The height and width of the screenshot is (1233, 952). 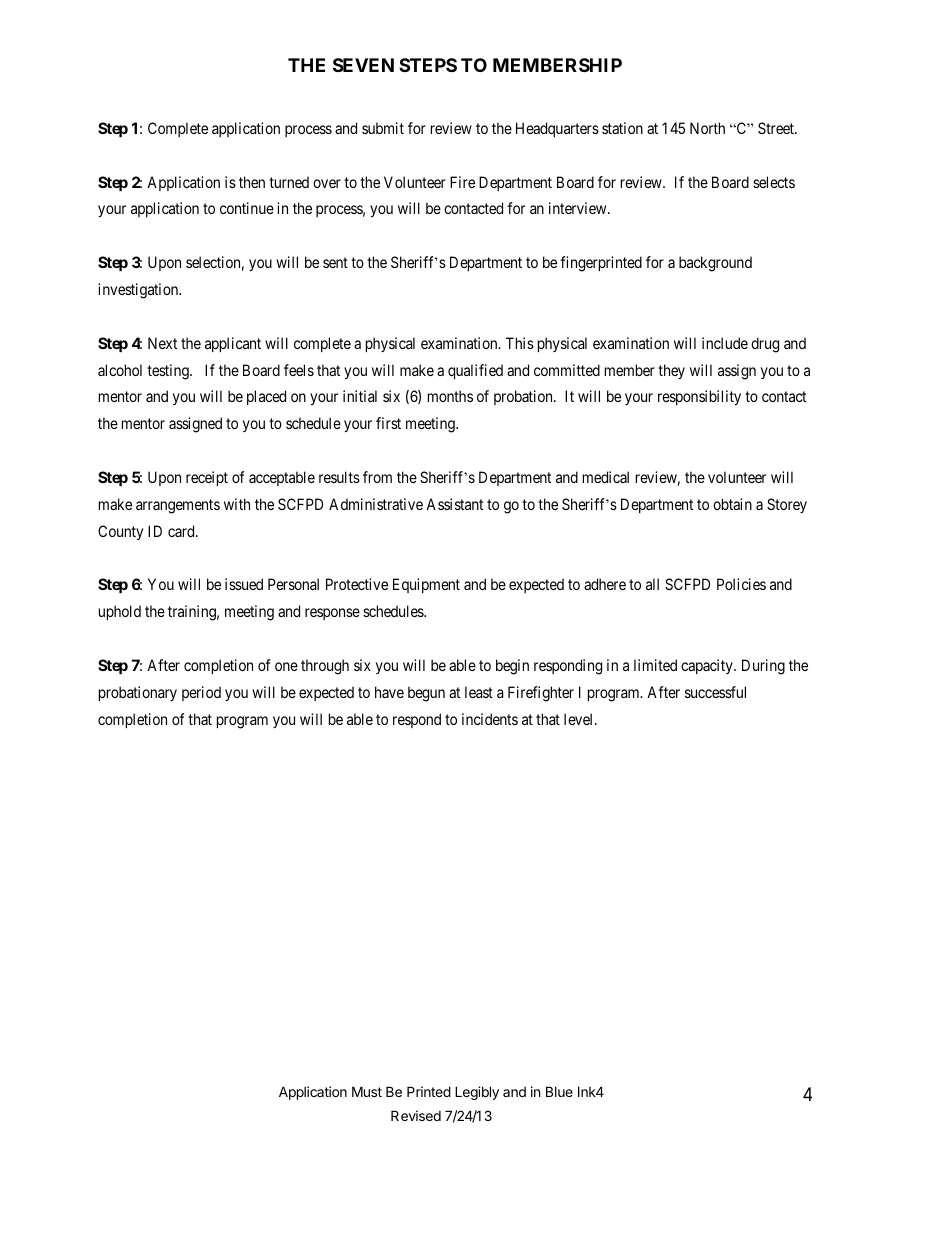 I want to click on submit, so click(x=383, y=128).
